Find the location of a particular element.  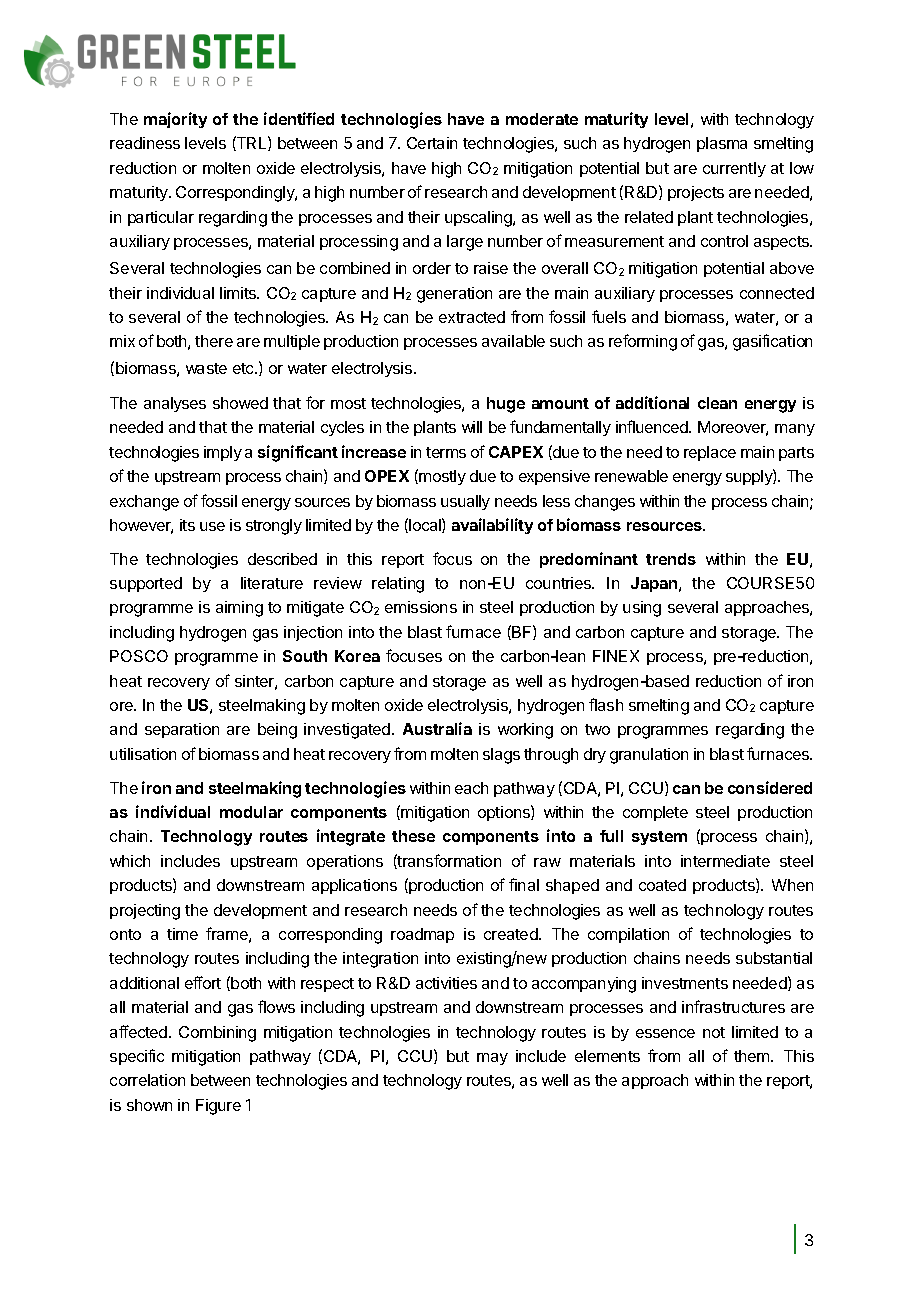

intermediate is located at coordinates (725, 861).
